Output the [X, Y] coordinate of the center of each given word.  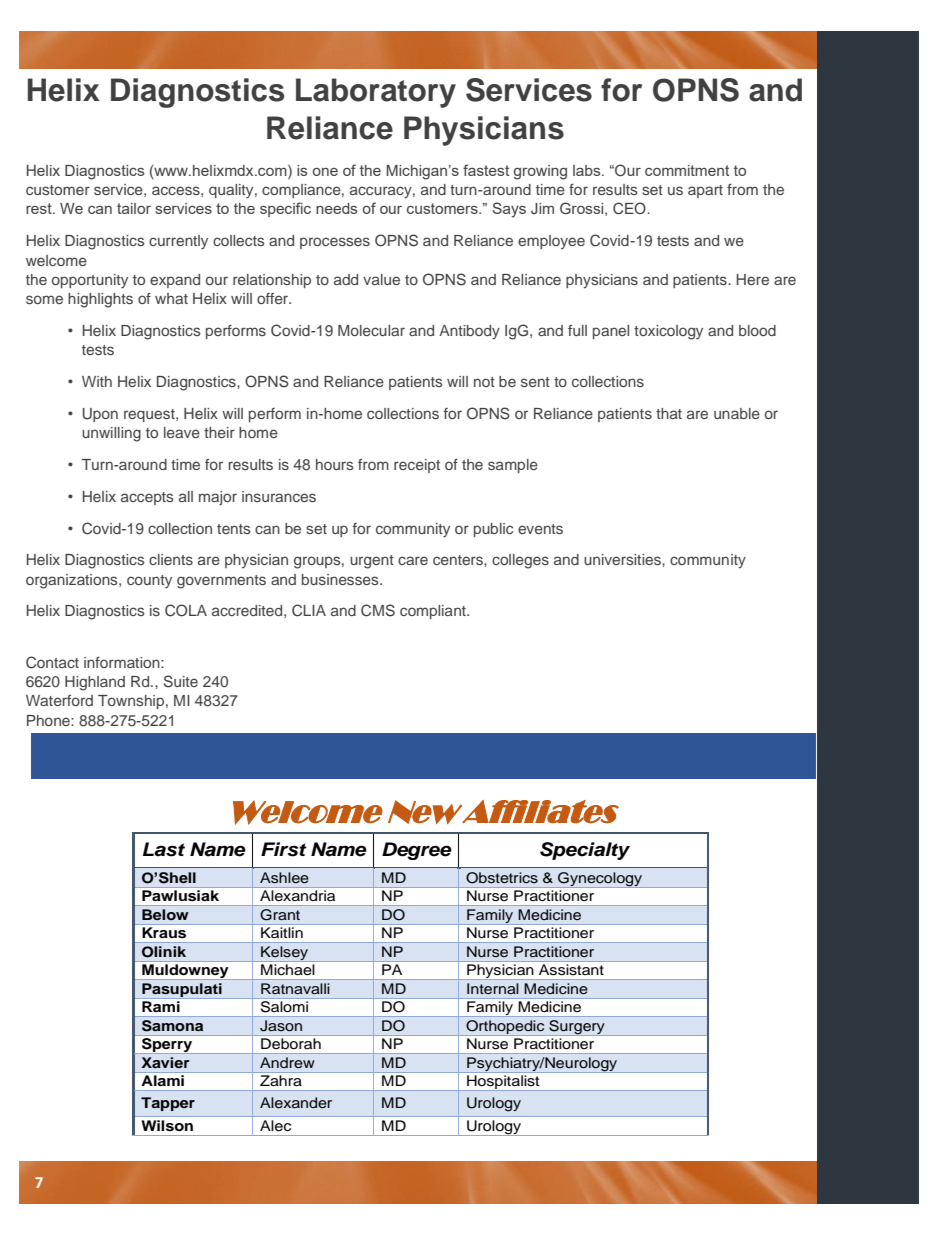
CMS [378, 610]
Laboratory [376, 93]
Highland [95, 683]
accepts [147, 498]
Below [165, 914]
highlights [100, 300]
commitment [687, 170]
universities [623, 559]
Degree [417, 851]
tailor [134, 208]
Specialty [585, 851]
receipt [417, 466]
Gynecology [600, 880]
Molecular [371, 330]
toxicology [668, 332]
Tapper [168, 1104]
